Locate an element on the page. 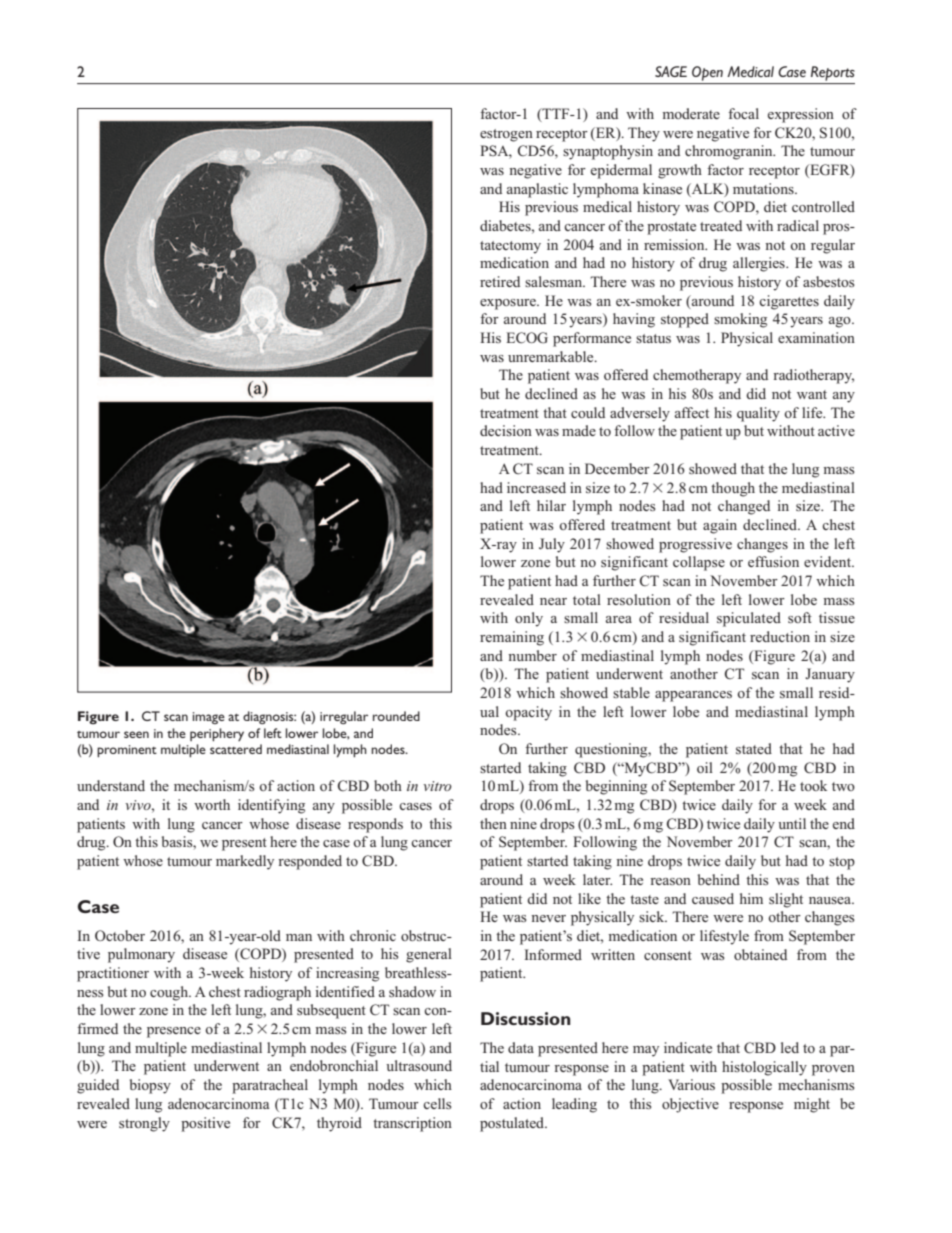 This page has width=952, height=1233. histologically is located at coordinates (764, 1068).
